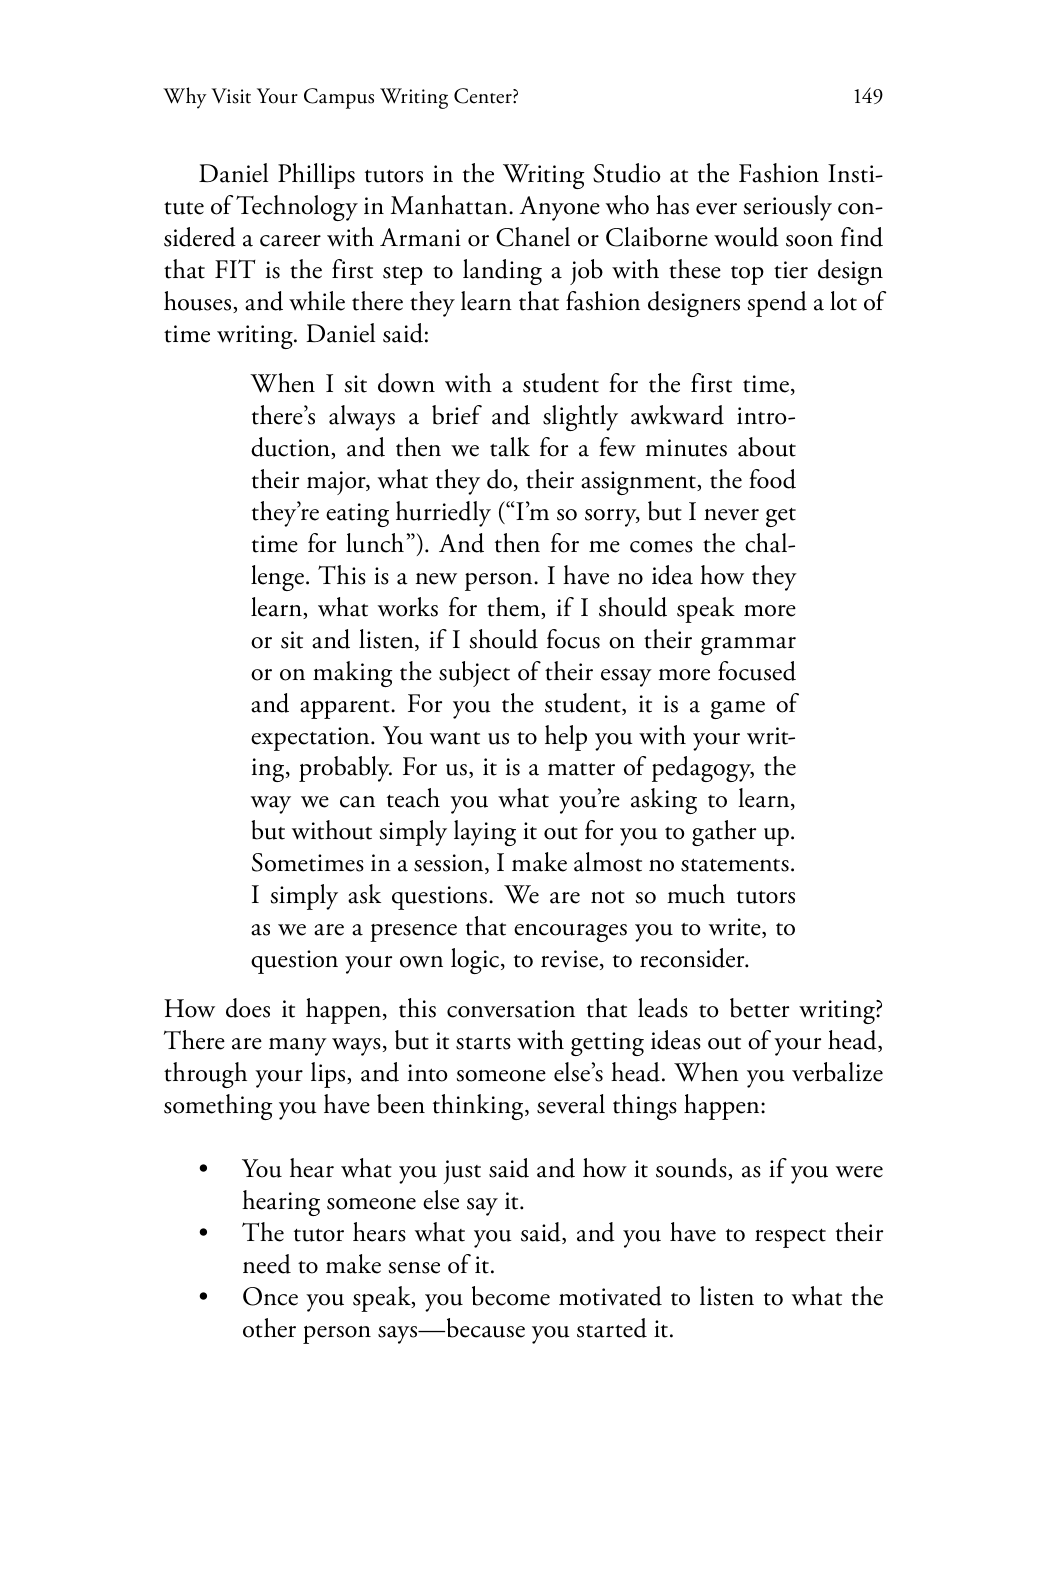  What do you see at coordinates (559, 208) in the document?
I see `Anyone` at bounding box center [559, 208].
